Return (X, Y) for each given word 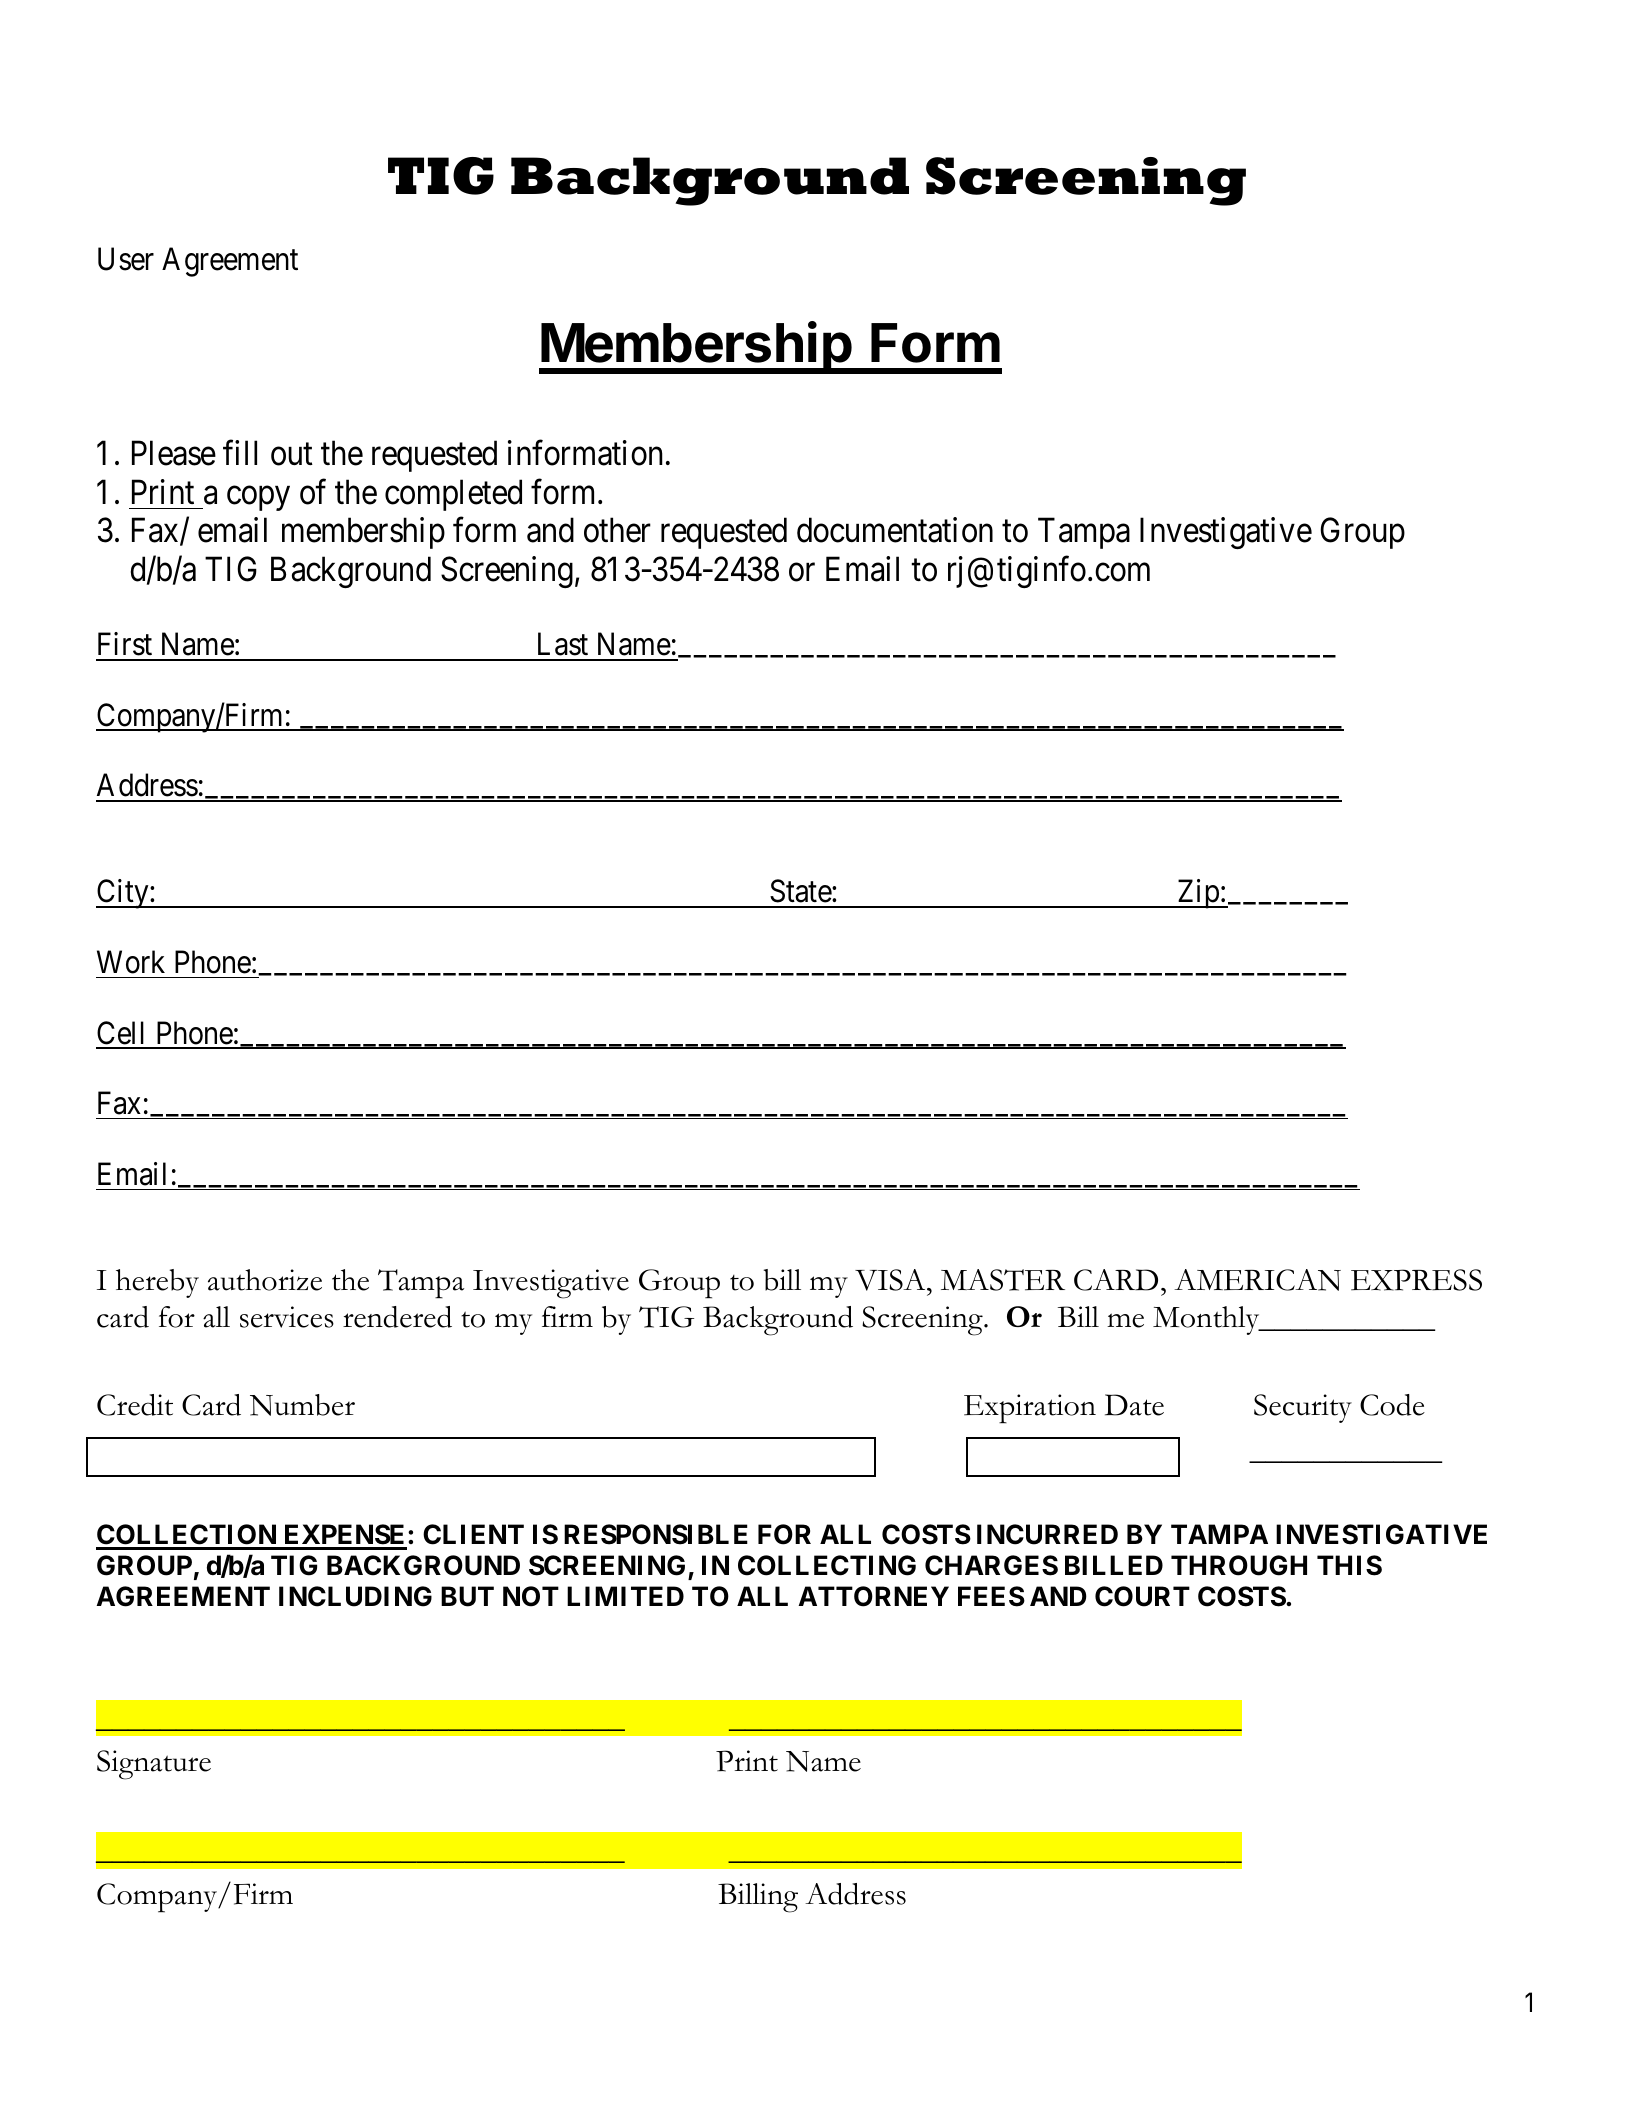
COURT (1142, 1596)
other (617, 530)
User (126, 259)
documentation (895, 530)
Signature (154, 1765)
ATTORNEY (873, 1596)
